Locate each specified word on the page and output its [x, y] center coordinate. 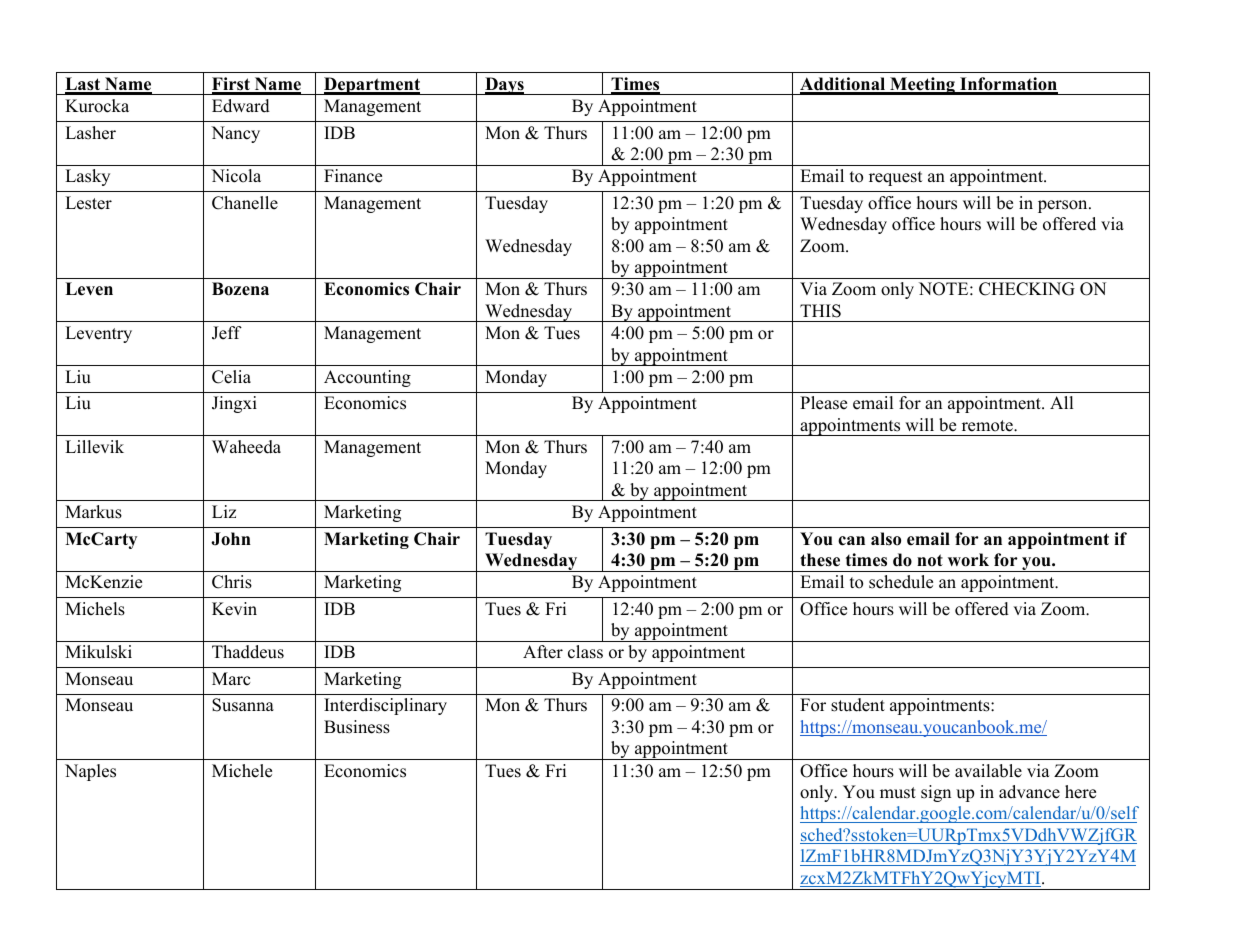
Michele [242, 771]
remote [988, 426]
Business [357, 727]
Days [504, 86]
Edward [241, 106]
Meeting [922, 86]
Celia [231, 377]
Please [823, 403]
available [988, 771]
